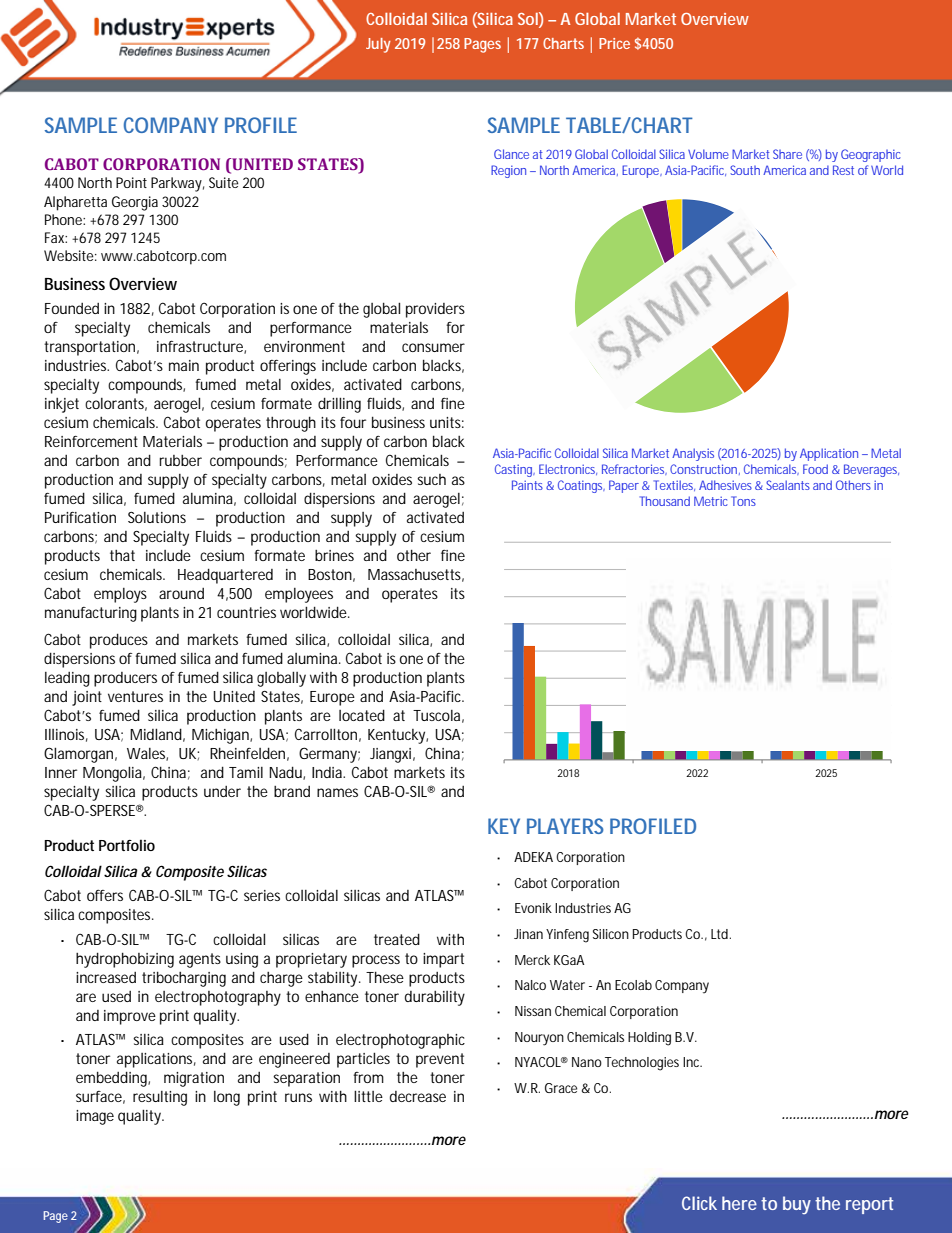  I want to click on image, so click(95, 1117).
